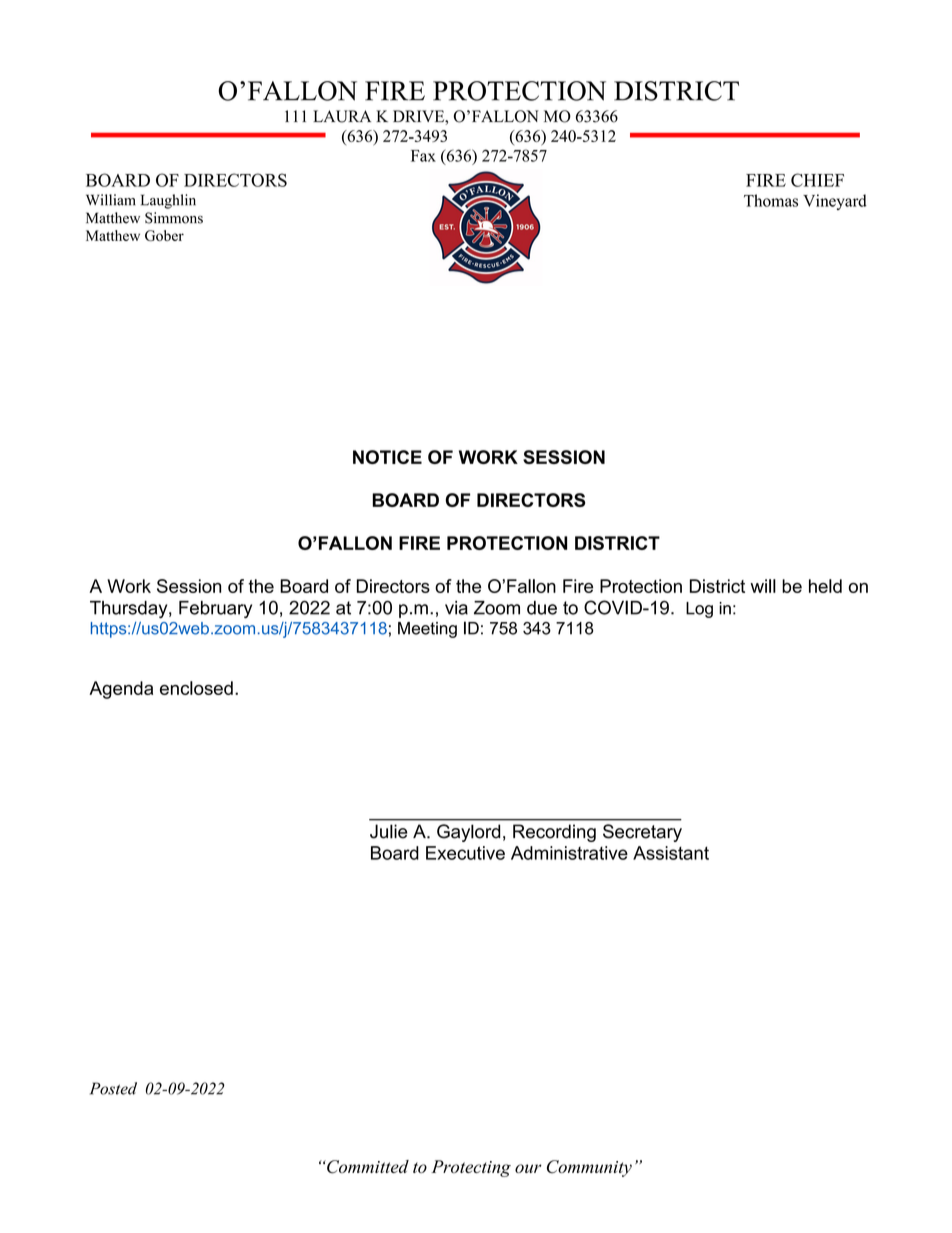  Describe the element at coordinates (196, 688) in the document. I see `enclosed` at that location.
